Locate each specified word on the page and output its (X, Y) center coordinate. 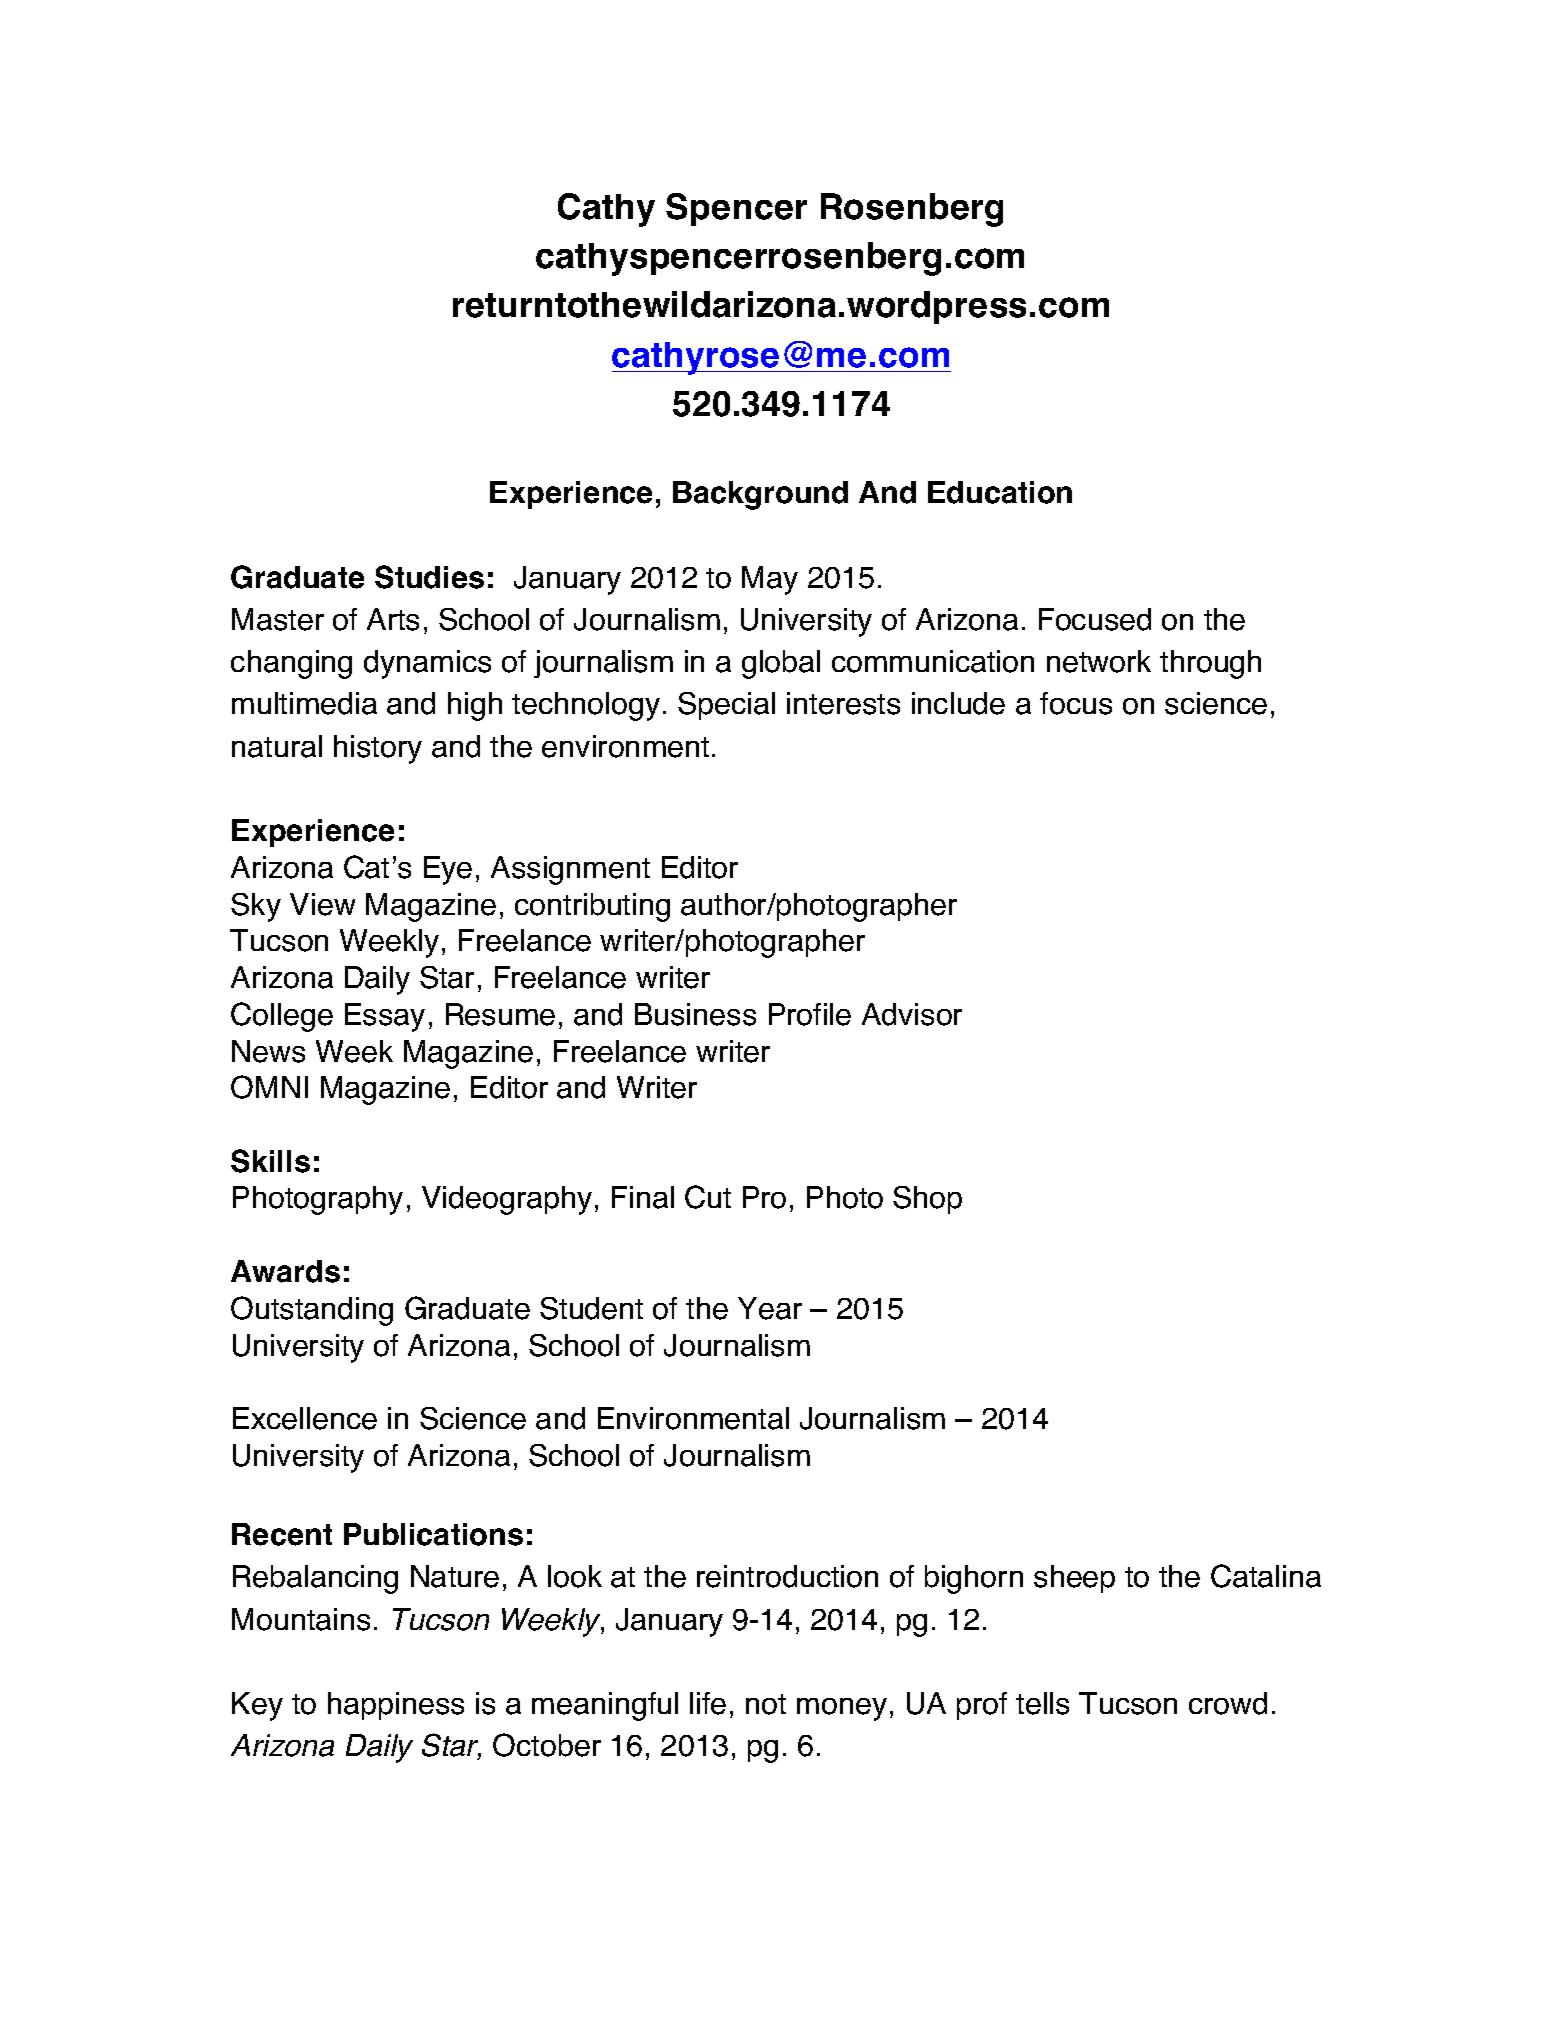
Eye (448, 870)
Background (760, 495)
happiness (396, 1706)
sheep (1074, 1579)
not (766, 1704)
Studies (429, 577)
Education (1000, 492)
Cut (708, 1197)
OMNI (269, 1087)
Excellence (305, 1418)
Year (770, 1308)
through (1210, 664)
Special (726, 706)
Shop (927, 1200)
